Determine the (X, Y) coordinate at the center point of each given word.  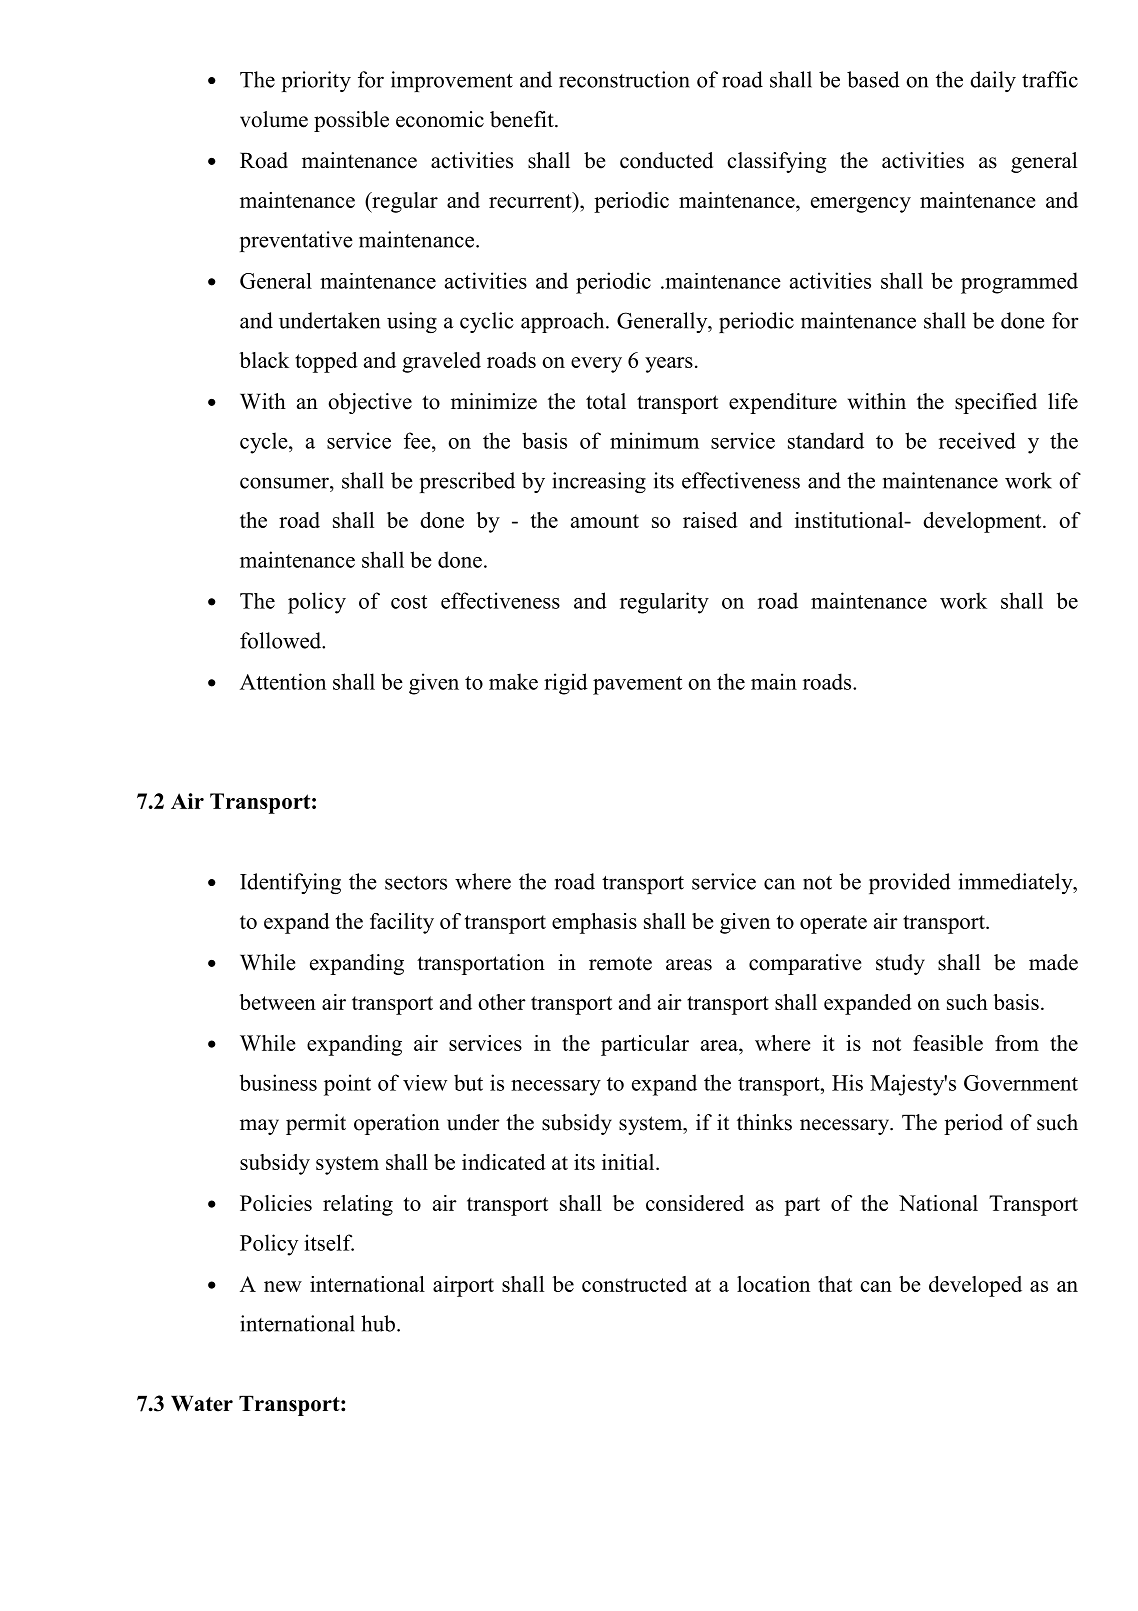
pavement (637, 685)
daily (993, 81)
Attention (283, 681)
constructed (634, 1284)
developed (975, 1286)
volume (274, 119)
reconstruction (624, 79)
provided (910, 883)
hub (378, 1323)
